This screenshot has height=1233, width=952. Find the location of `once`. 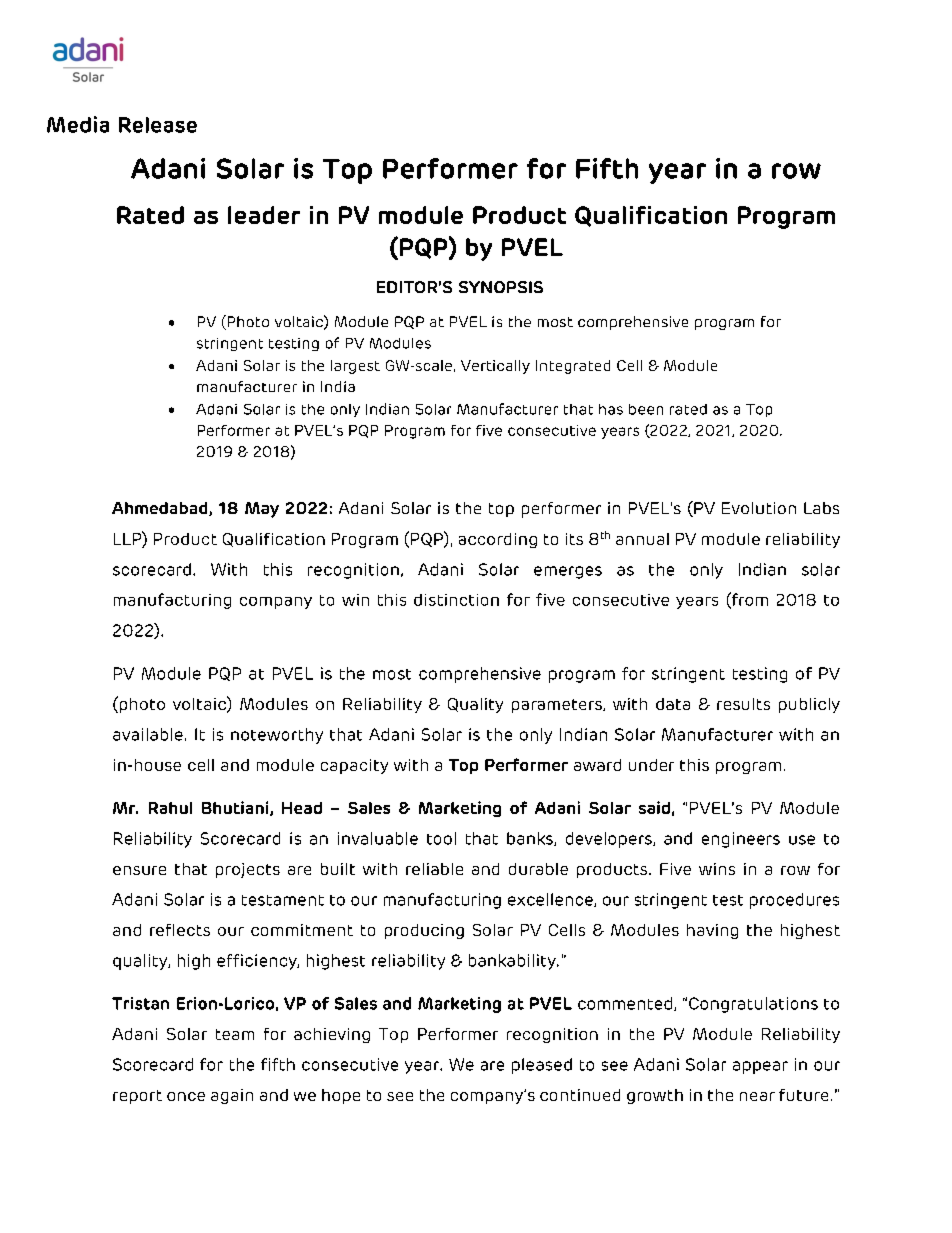

once is located at coordinates (186, 1096).
